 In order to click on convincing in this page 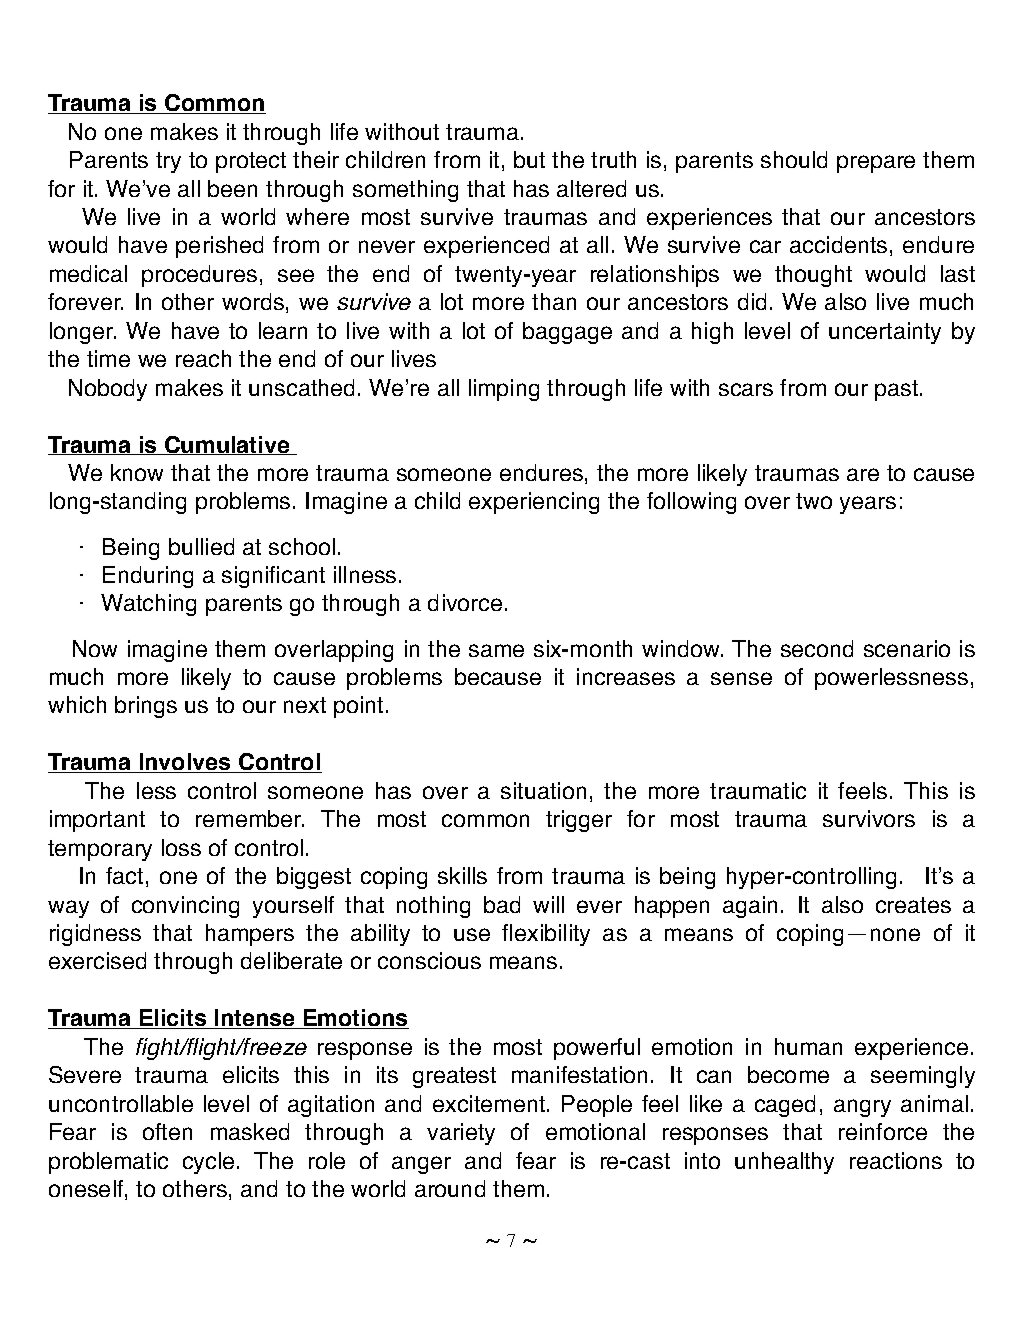, I will do `click(185, 907)`.
